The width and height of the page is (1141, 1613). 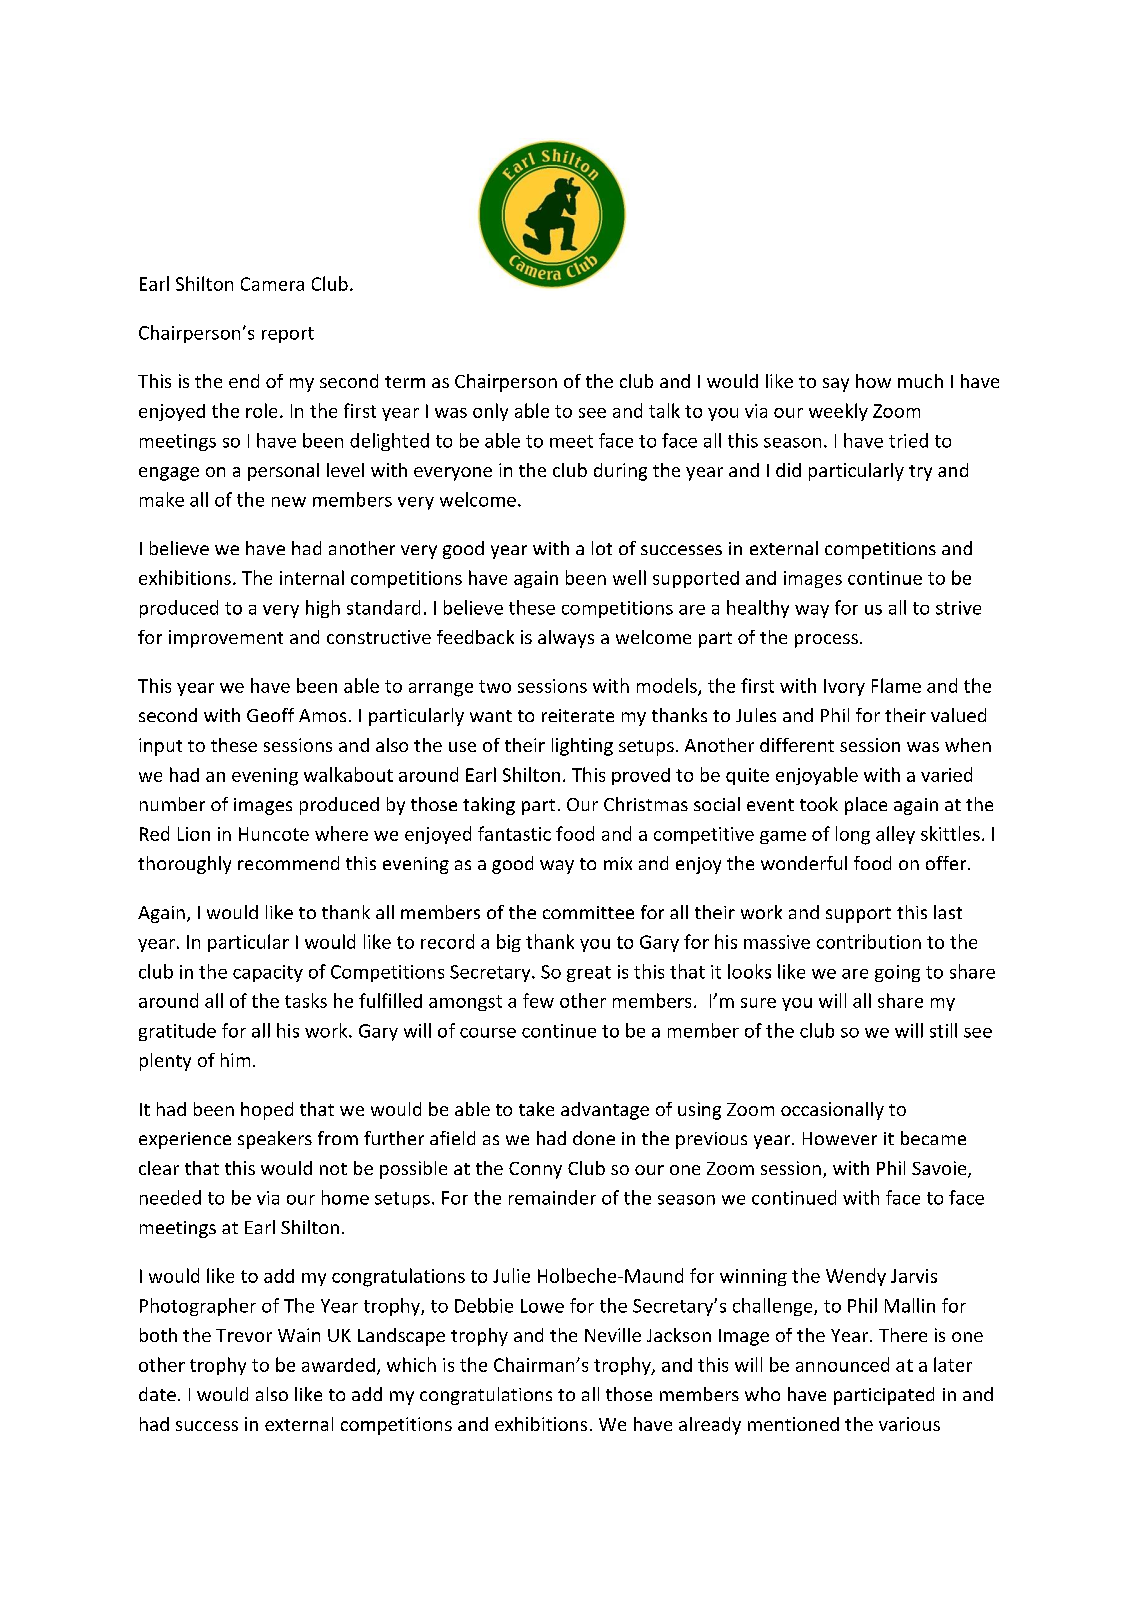 I want to click on say, so click(x=836, y=385).
